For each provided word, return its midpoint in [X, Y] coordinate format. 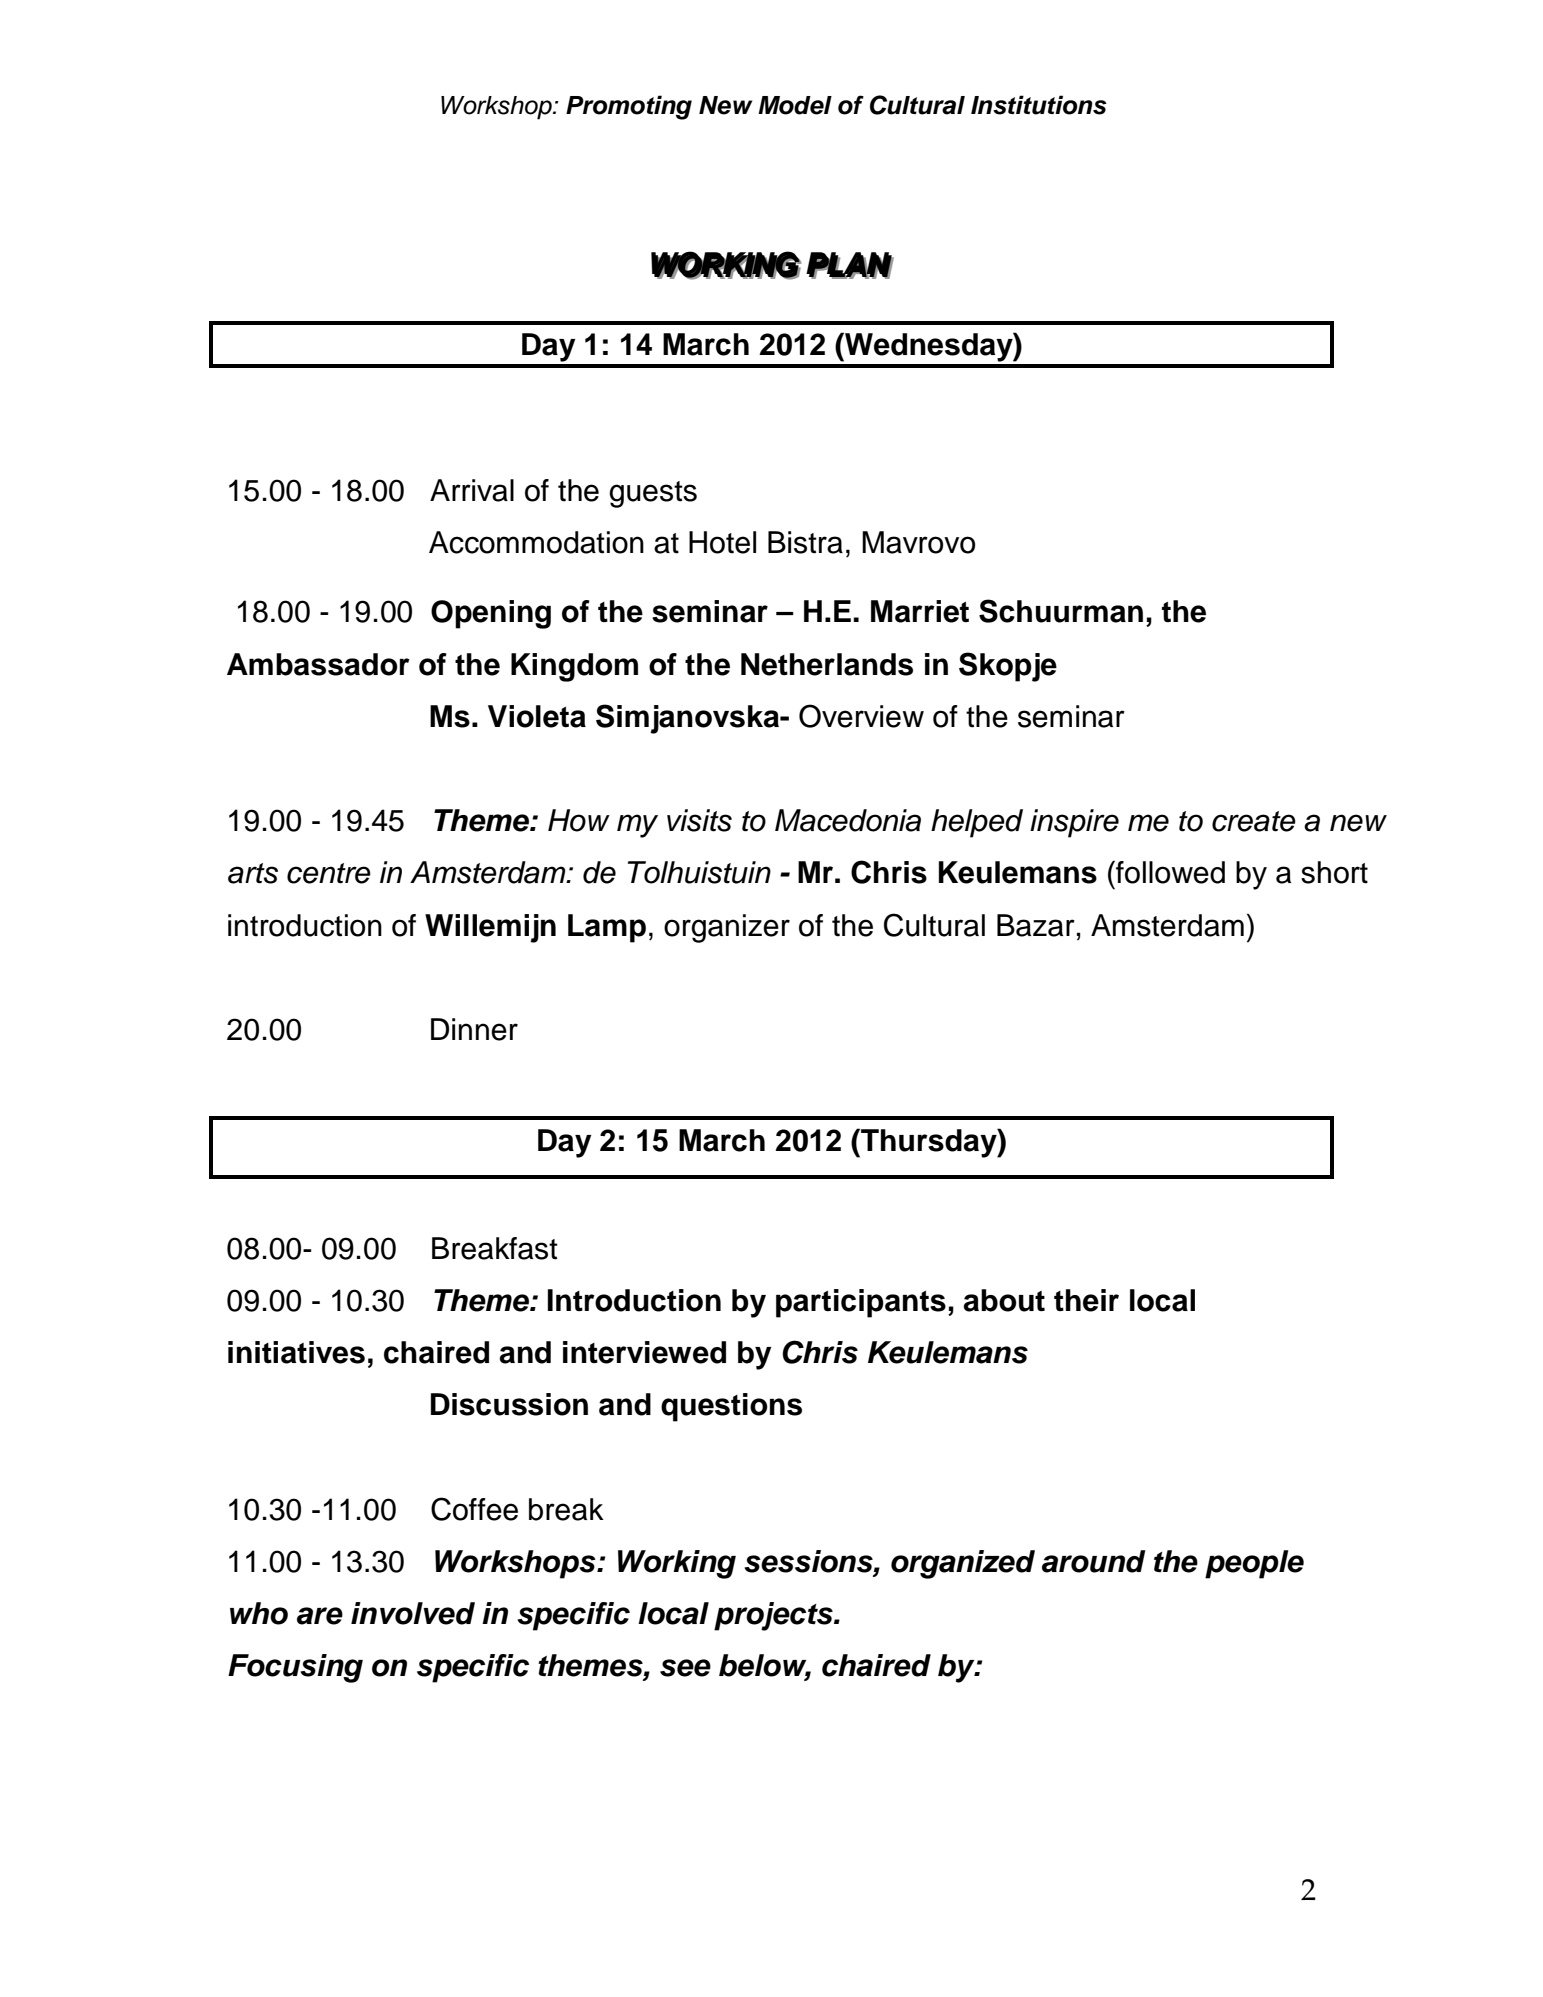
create [1254, 821]
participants [861, 1303]
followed [1169, 872]
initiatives [296, 1352]
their [1086, 1300]
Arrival [472, 490]
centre [329, 873]
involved [413, 1613]
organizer [727, 928]
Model [795, 105]
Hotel [722, 542]
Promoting [629, 107]
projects [774, 1616]
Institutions [1039, 105]
